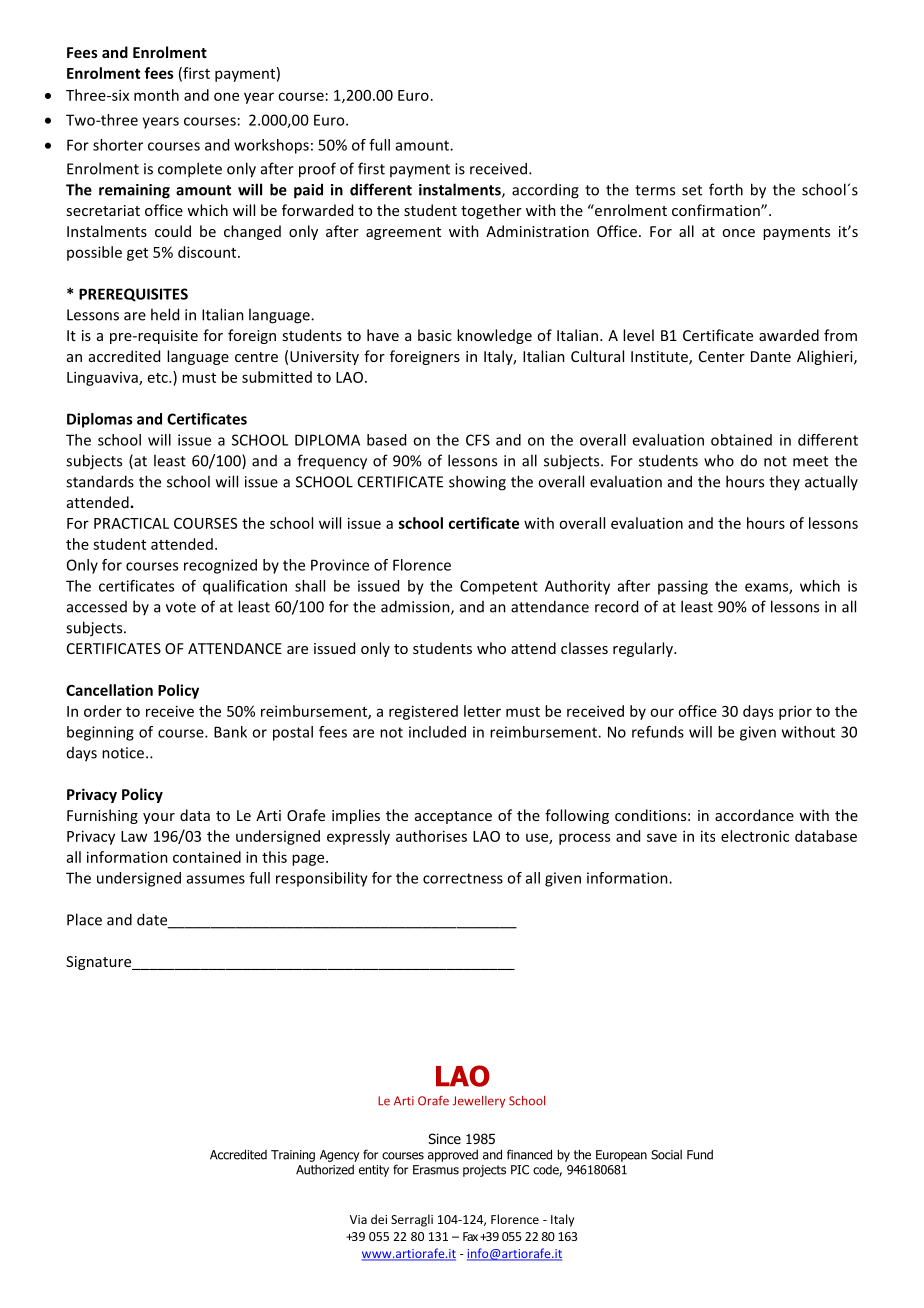  Describe the element at coordinates (463, 878) in the page. I see `correctness` at that location.
